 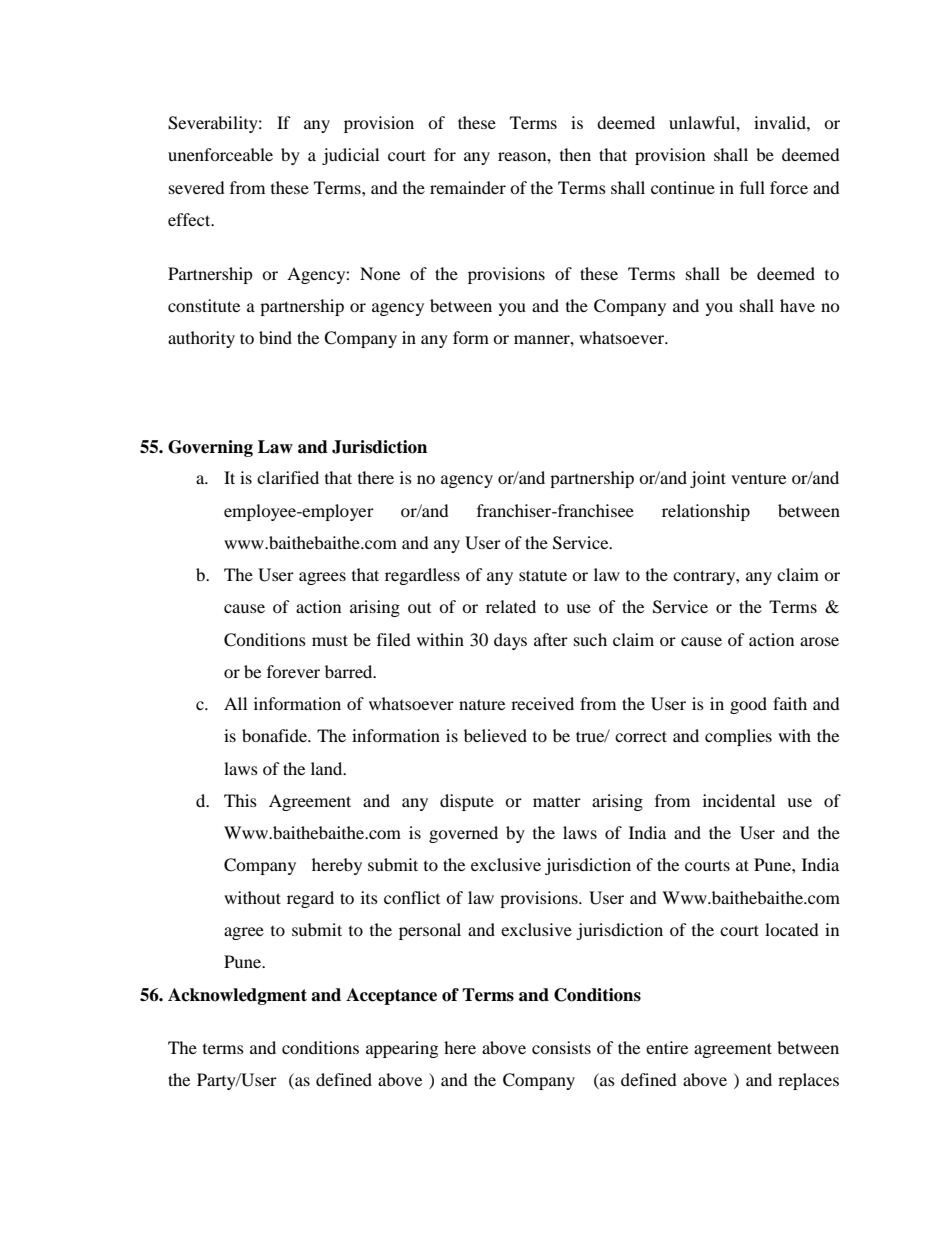 I want to click on None, so click(x=380, y=273).
